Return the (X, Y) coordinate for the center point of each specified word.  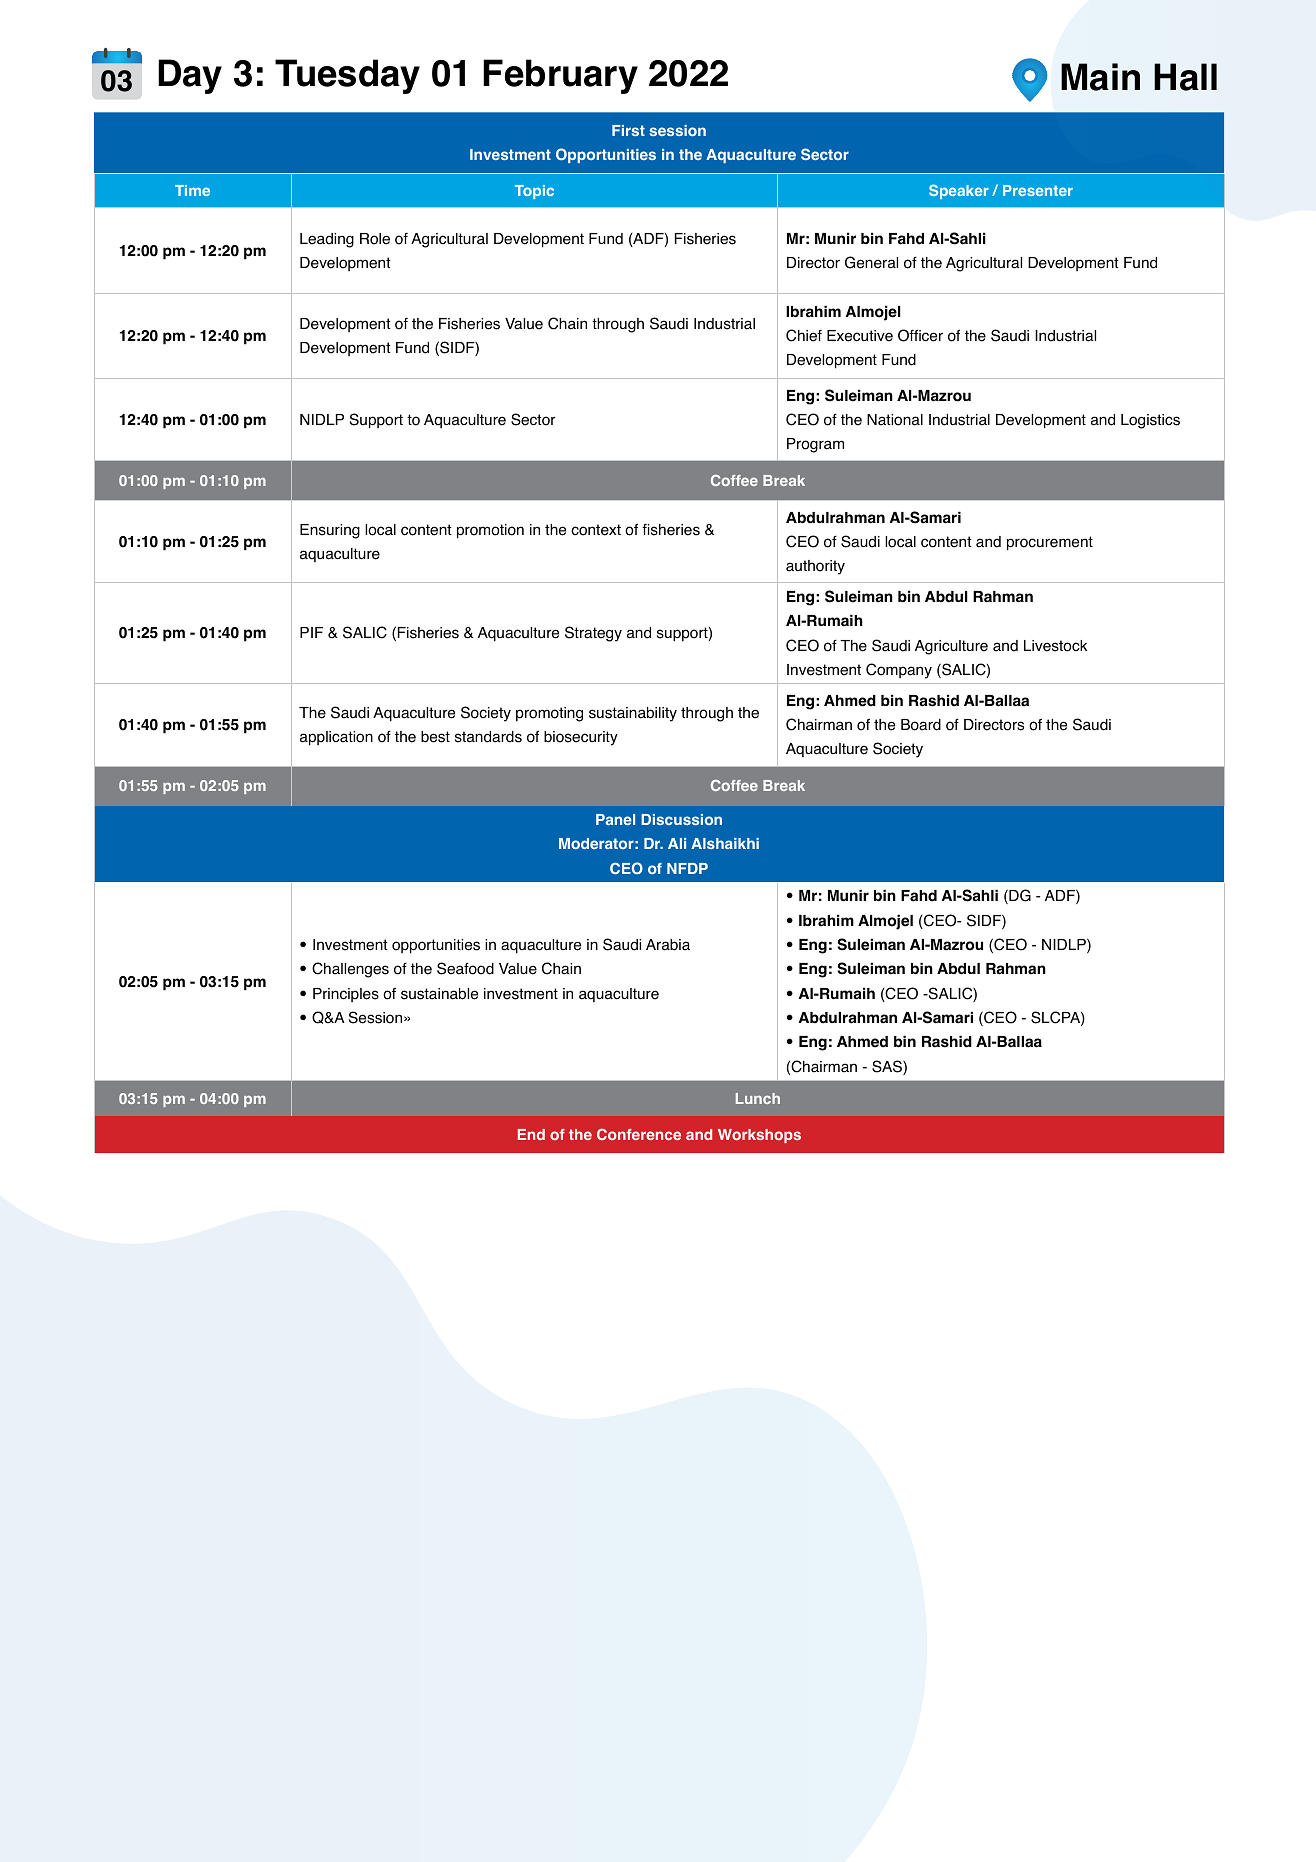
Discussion (681, 819)
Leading (327, 240)
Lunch (758, 1098)
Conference (639, 1134)
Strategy (593, 634)
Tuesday (347, 76)
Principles (346, 995)
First (628, 130)
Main (1100, 77)
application (336, 738)
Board (921, 725)
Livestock (1055, 646)
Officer (920, 335)
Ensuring (330, 531)
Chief (804, 335)
